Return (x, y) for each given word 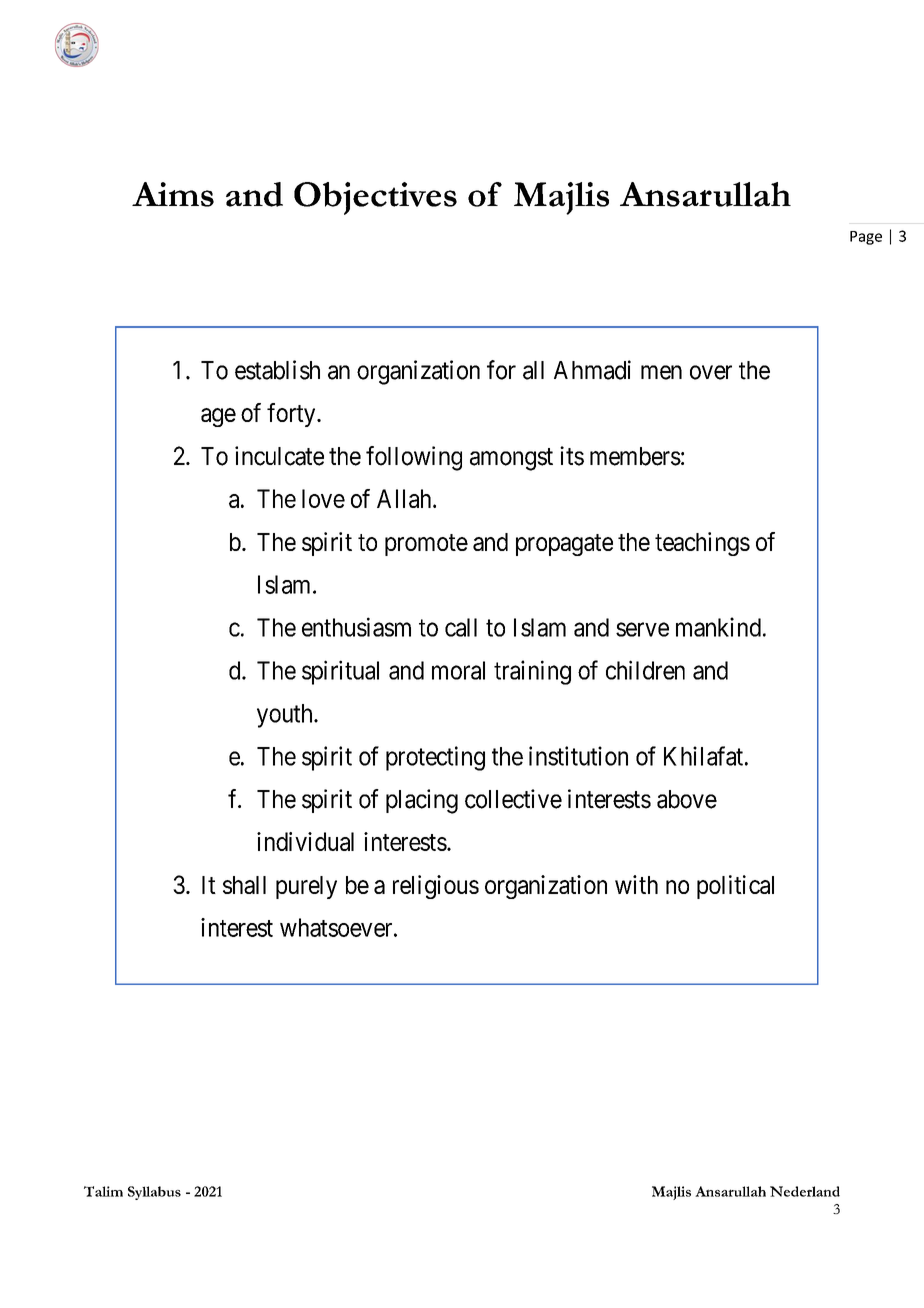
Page (866, 238)
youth (286, 716)
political (735, 887)
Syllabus (154, 1193)
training (532, 672)
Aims (173, 194)
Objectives (375, 198)
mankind (718, 627)
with (636, 884)
